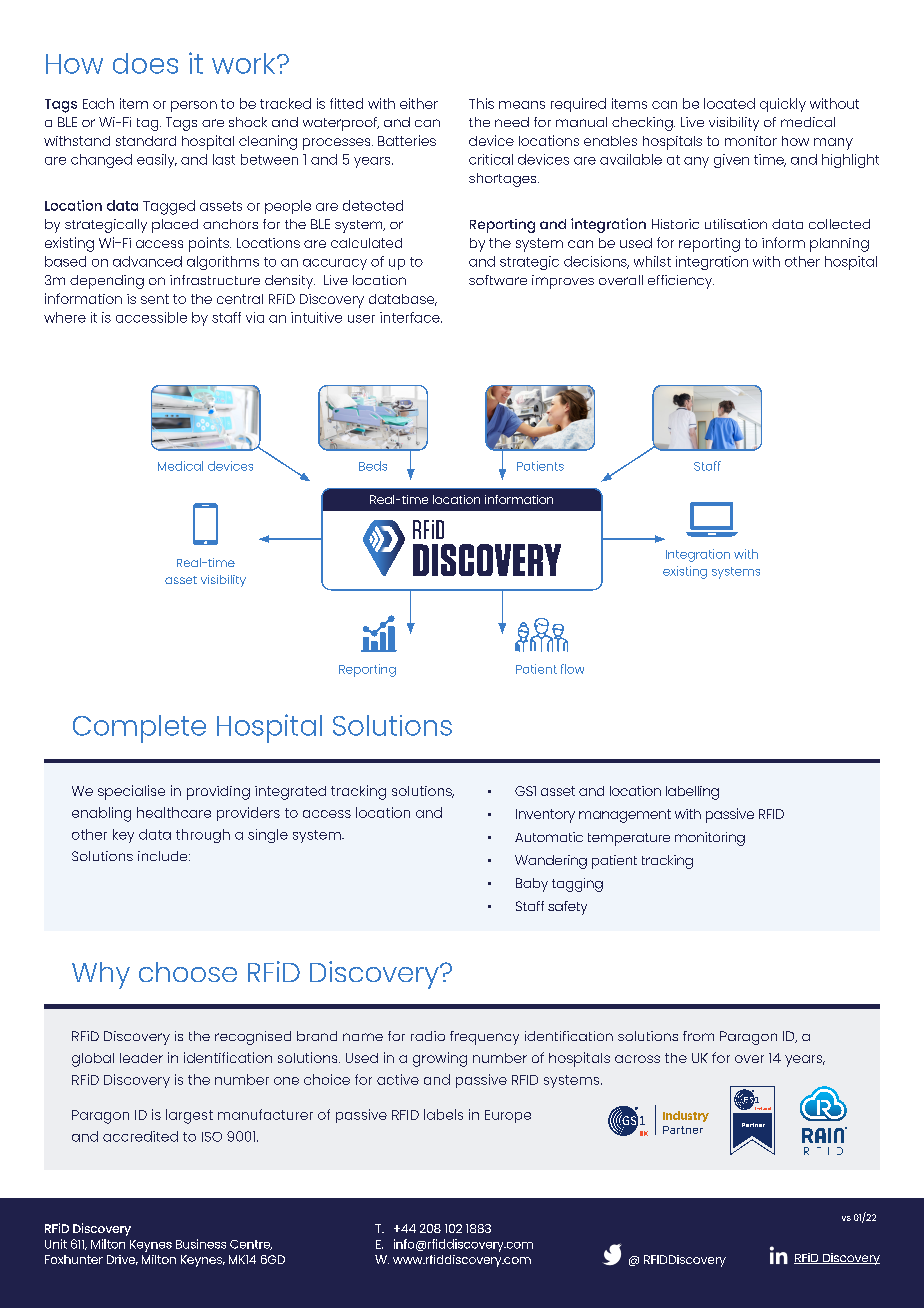 The image size is (924, 1308). Describe the element at coordinates (194, 106) in the image. I see `person` at that location.
